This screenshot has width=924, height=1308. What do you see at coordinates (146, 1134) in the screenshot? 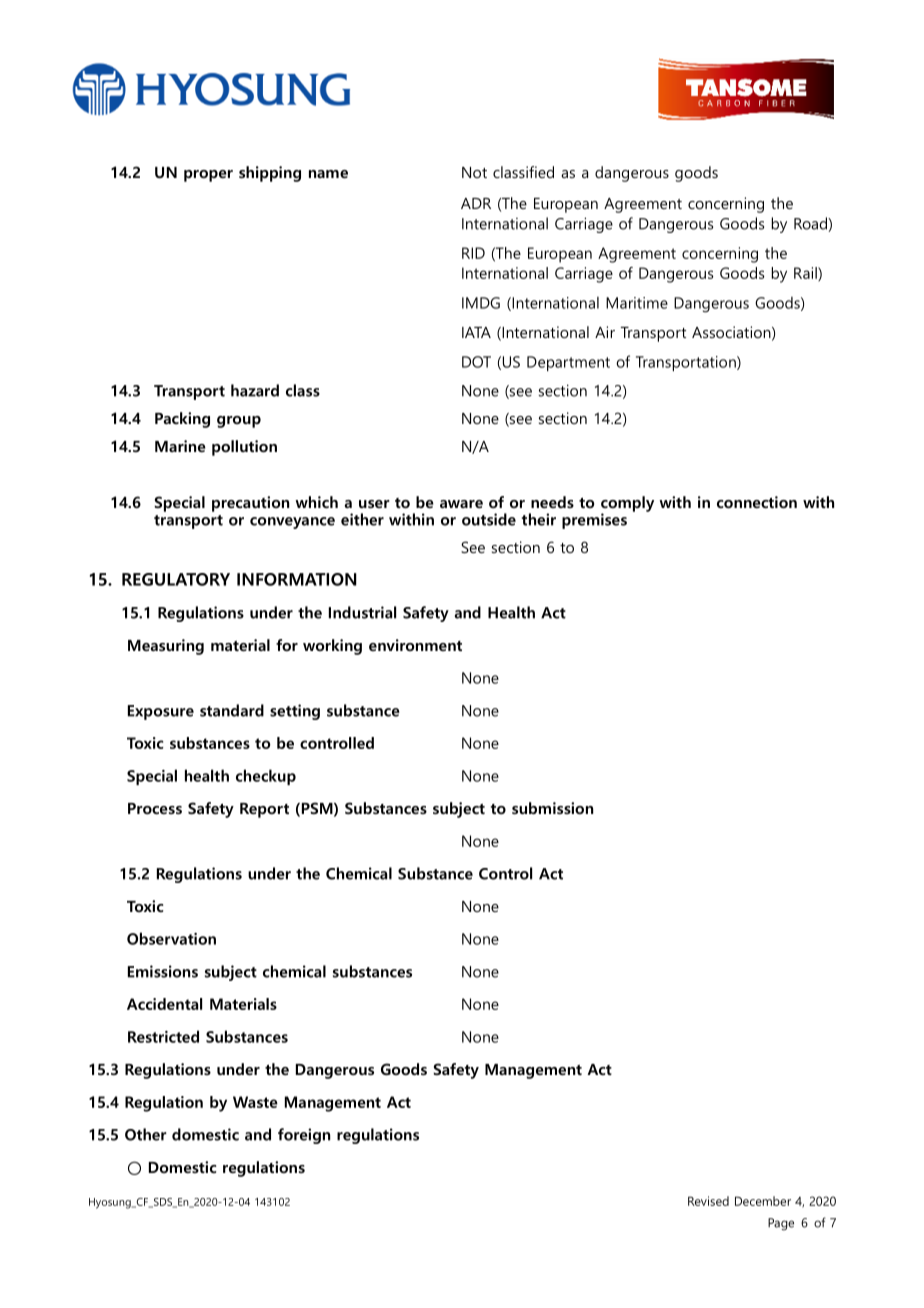
I see `Other` at bounding box center [146, 1134].
